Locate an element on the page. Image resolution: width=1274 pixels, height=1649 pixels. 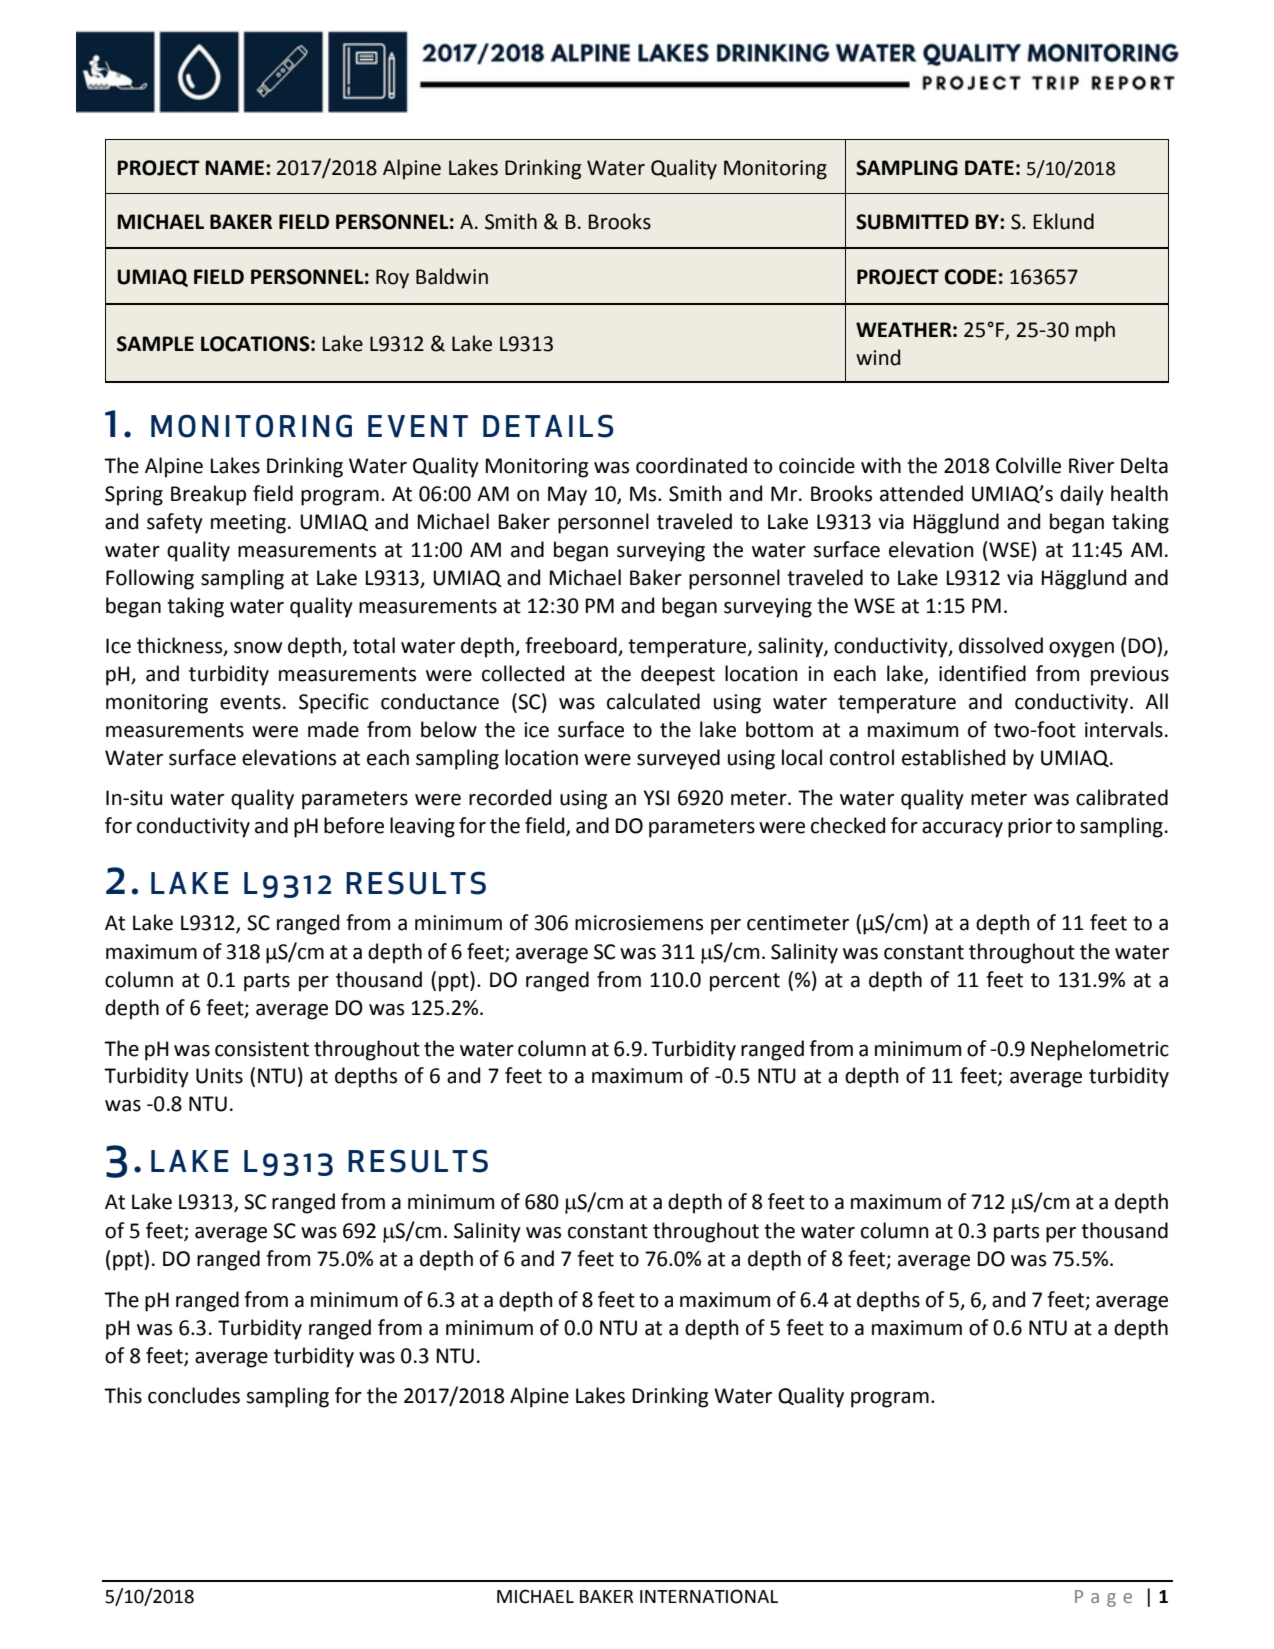
deepest is located at coordinates (678, 675).
